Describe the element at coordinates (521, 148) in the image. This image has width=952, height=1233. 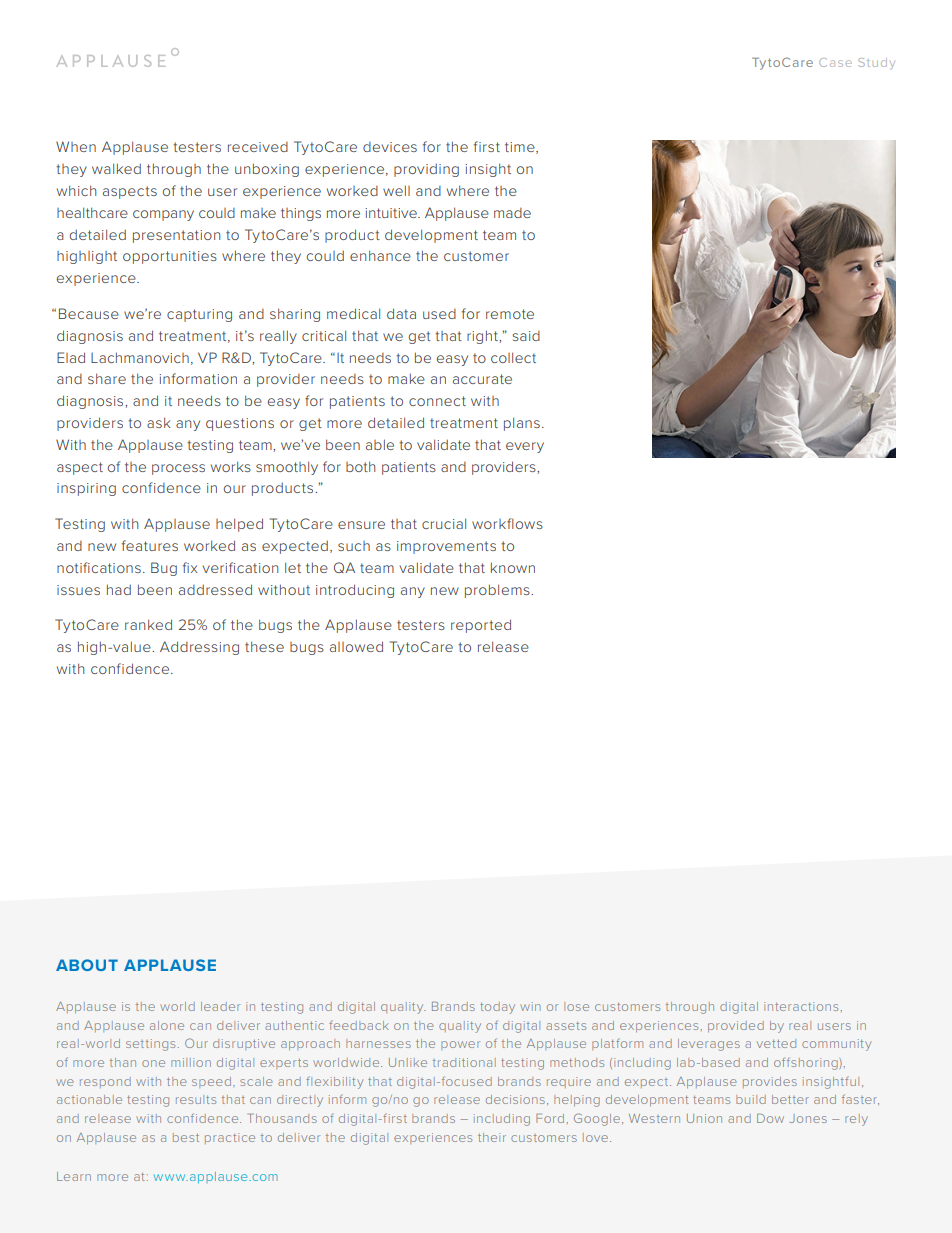
I see `time` at that location.
